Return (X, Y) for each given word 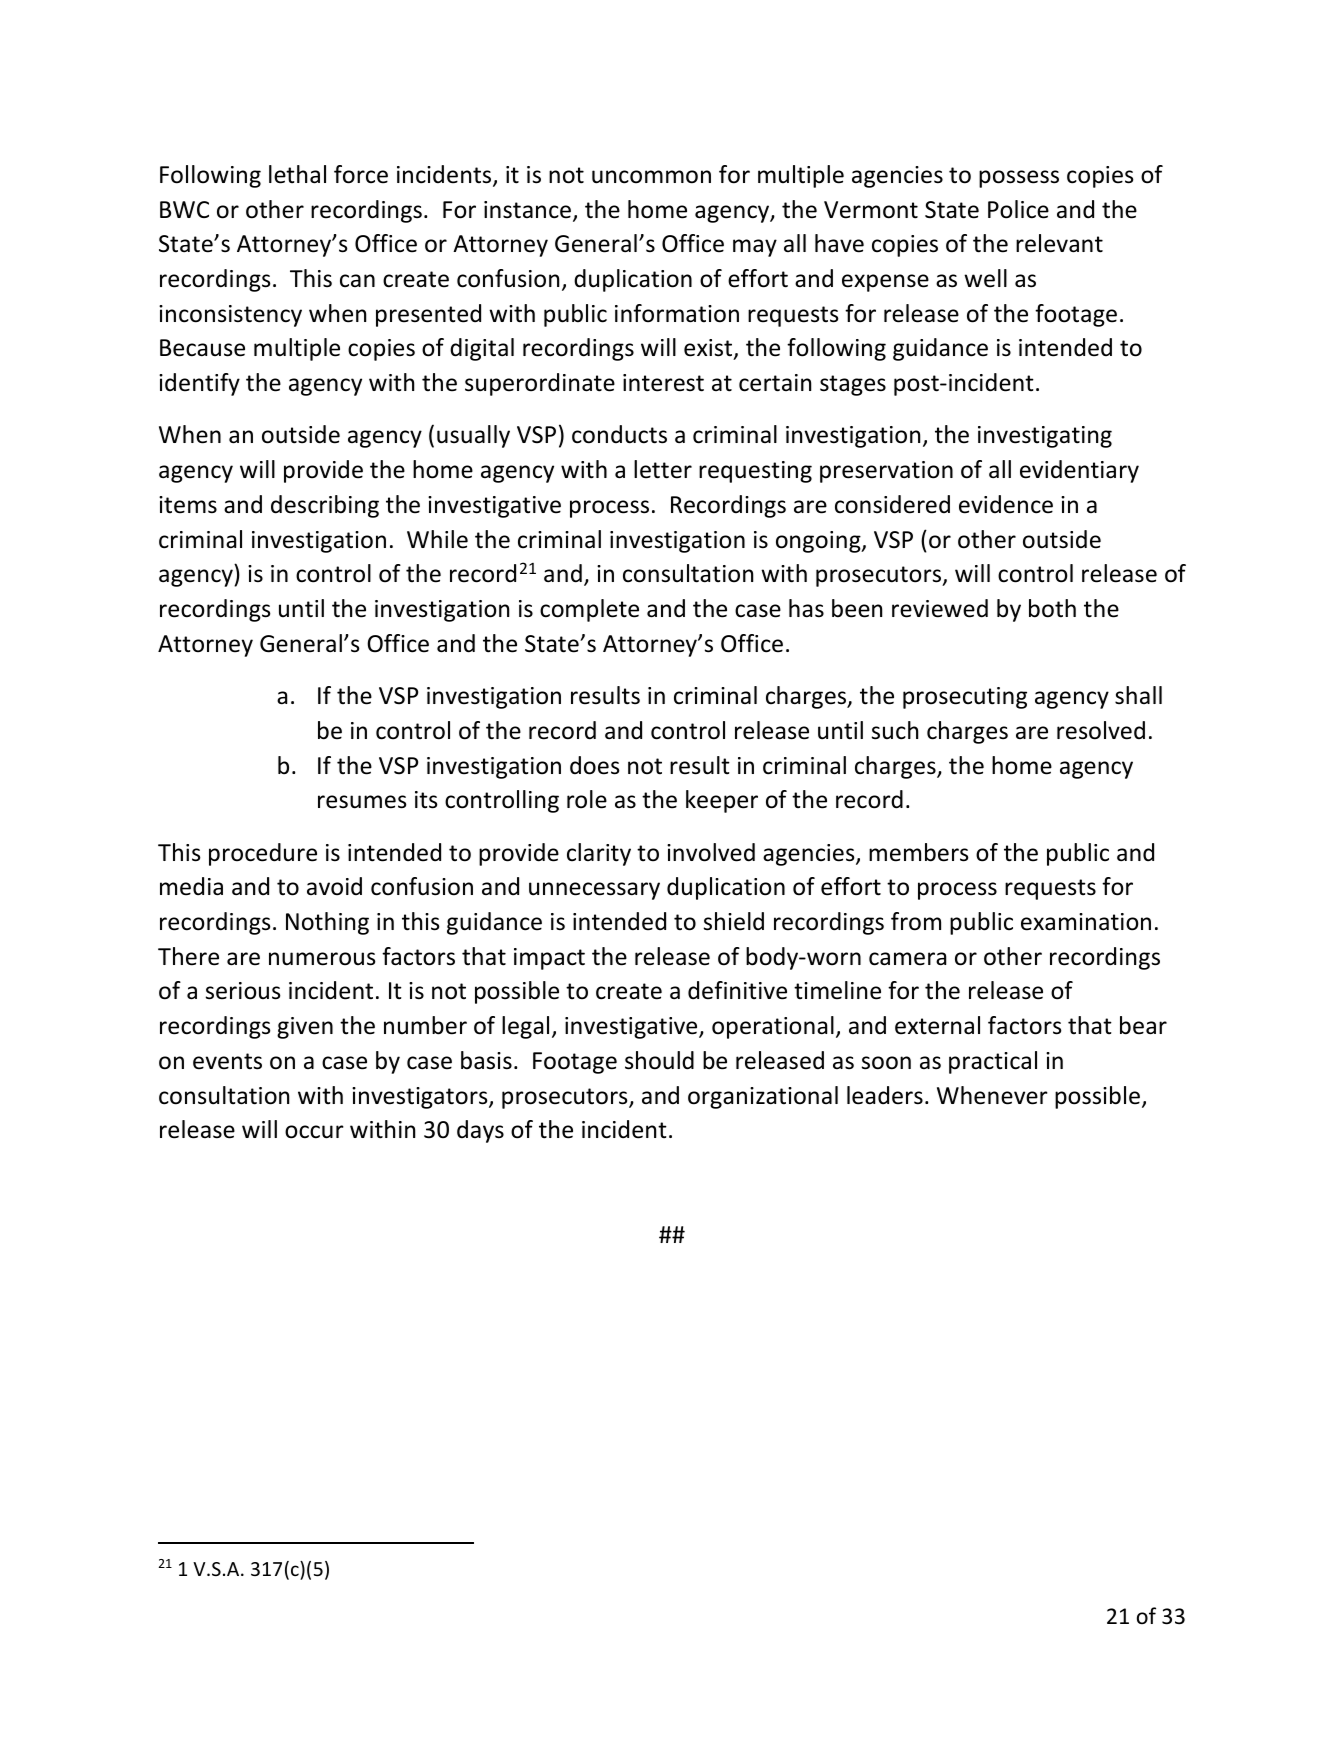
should (659, 1060)
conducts (619, 434)
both (1052, 608)
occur (314, 1132)
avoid (334, 886)
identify (199, 384)
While (437, 539)
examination (1086, 922)
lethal (297, 174)
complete (589, 610)
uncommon (651, 177)
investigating (1045, 437)
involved (711, 852)
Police (1018, 209)
